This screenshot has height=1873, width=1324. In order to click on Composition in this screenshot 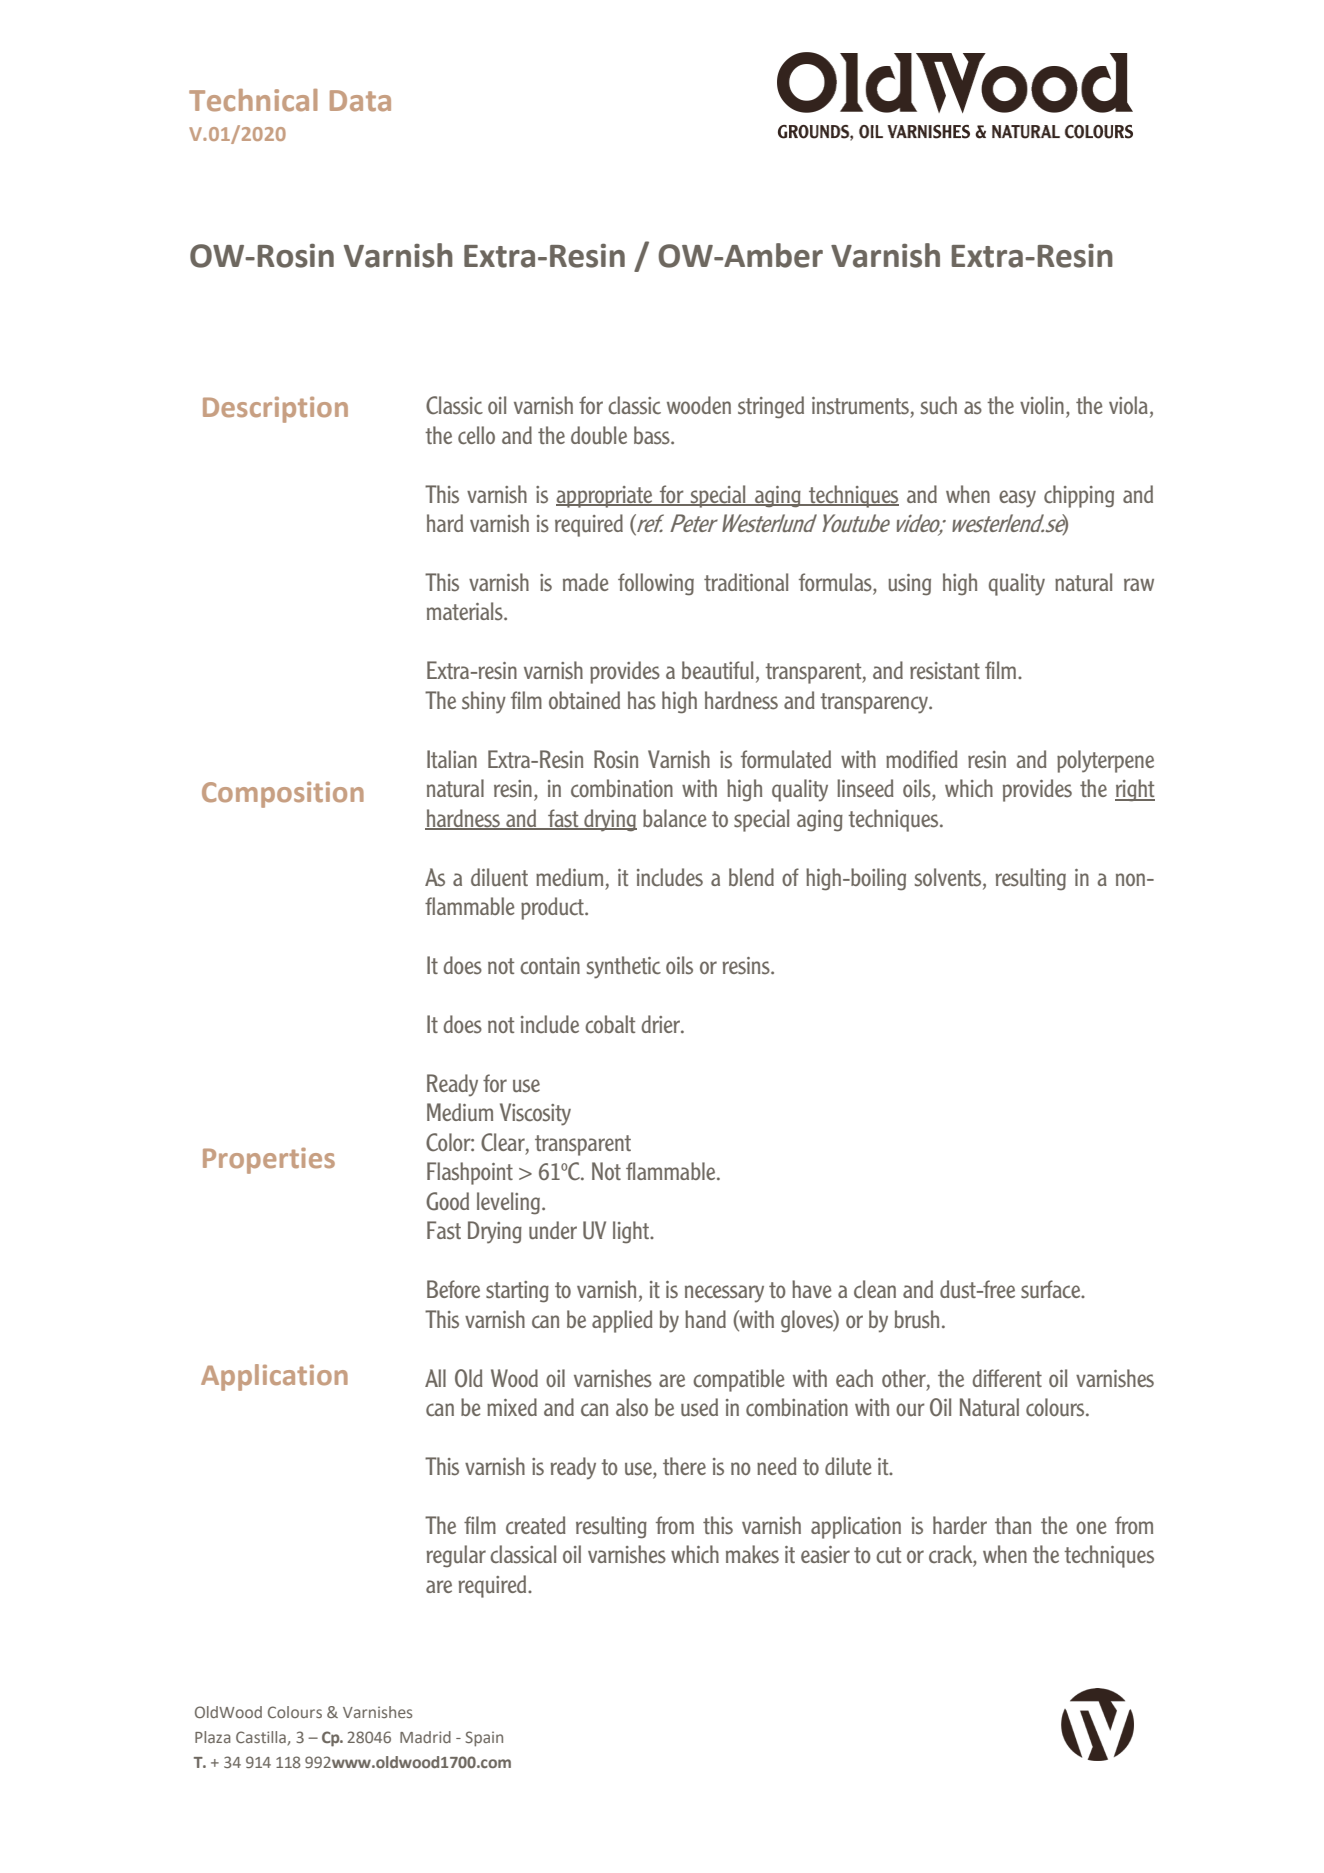, I will do `click(283, 795)`.
